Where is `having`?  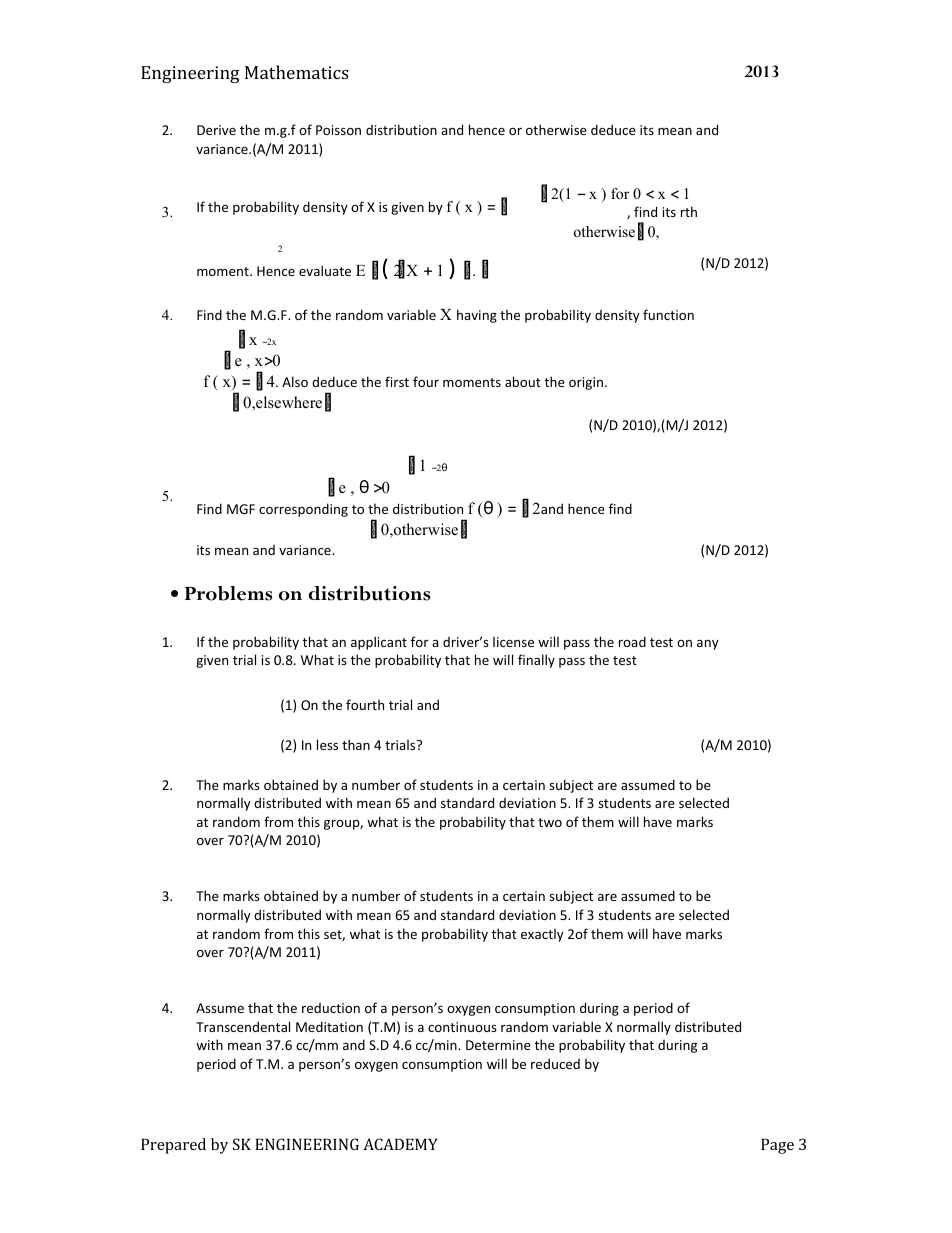 having is located at coordinates (477, 316).
